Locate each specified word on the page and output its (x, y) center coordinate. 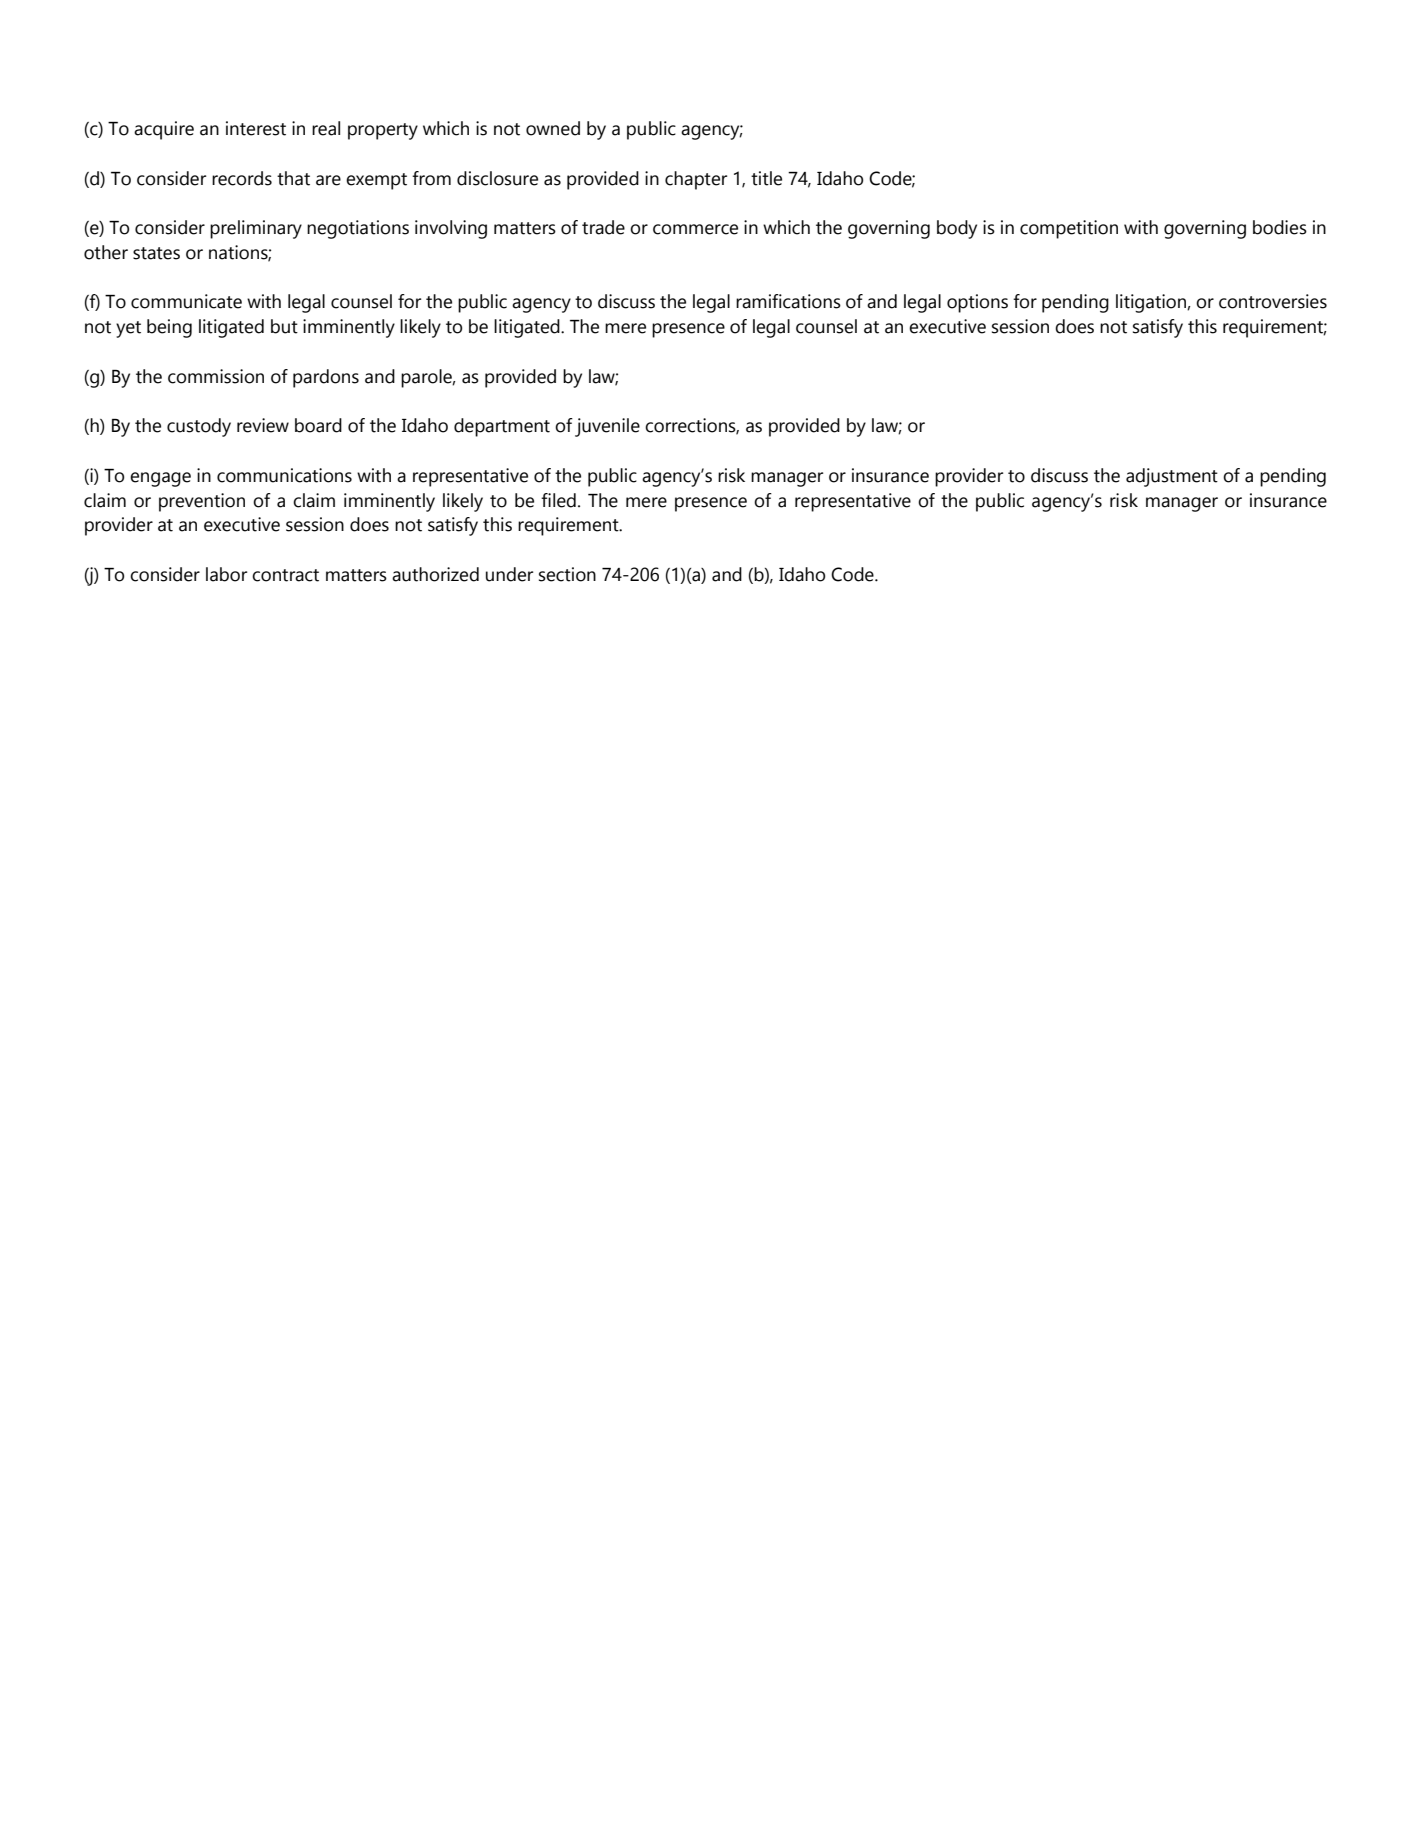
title (766, 178)
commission (216, 376)
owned (553, 128)
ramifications (788, 301)
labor (226, 574)
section (567, 574)
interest (256, 128)
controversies (1273, 301)
